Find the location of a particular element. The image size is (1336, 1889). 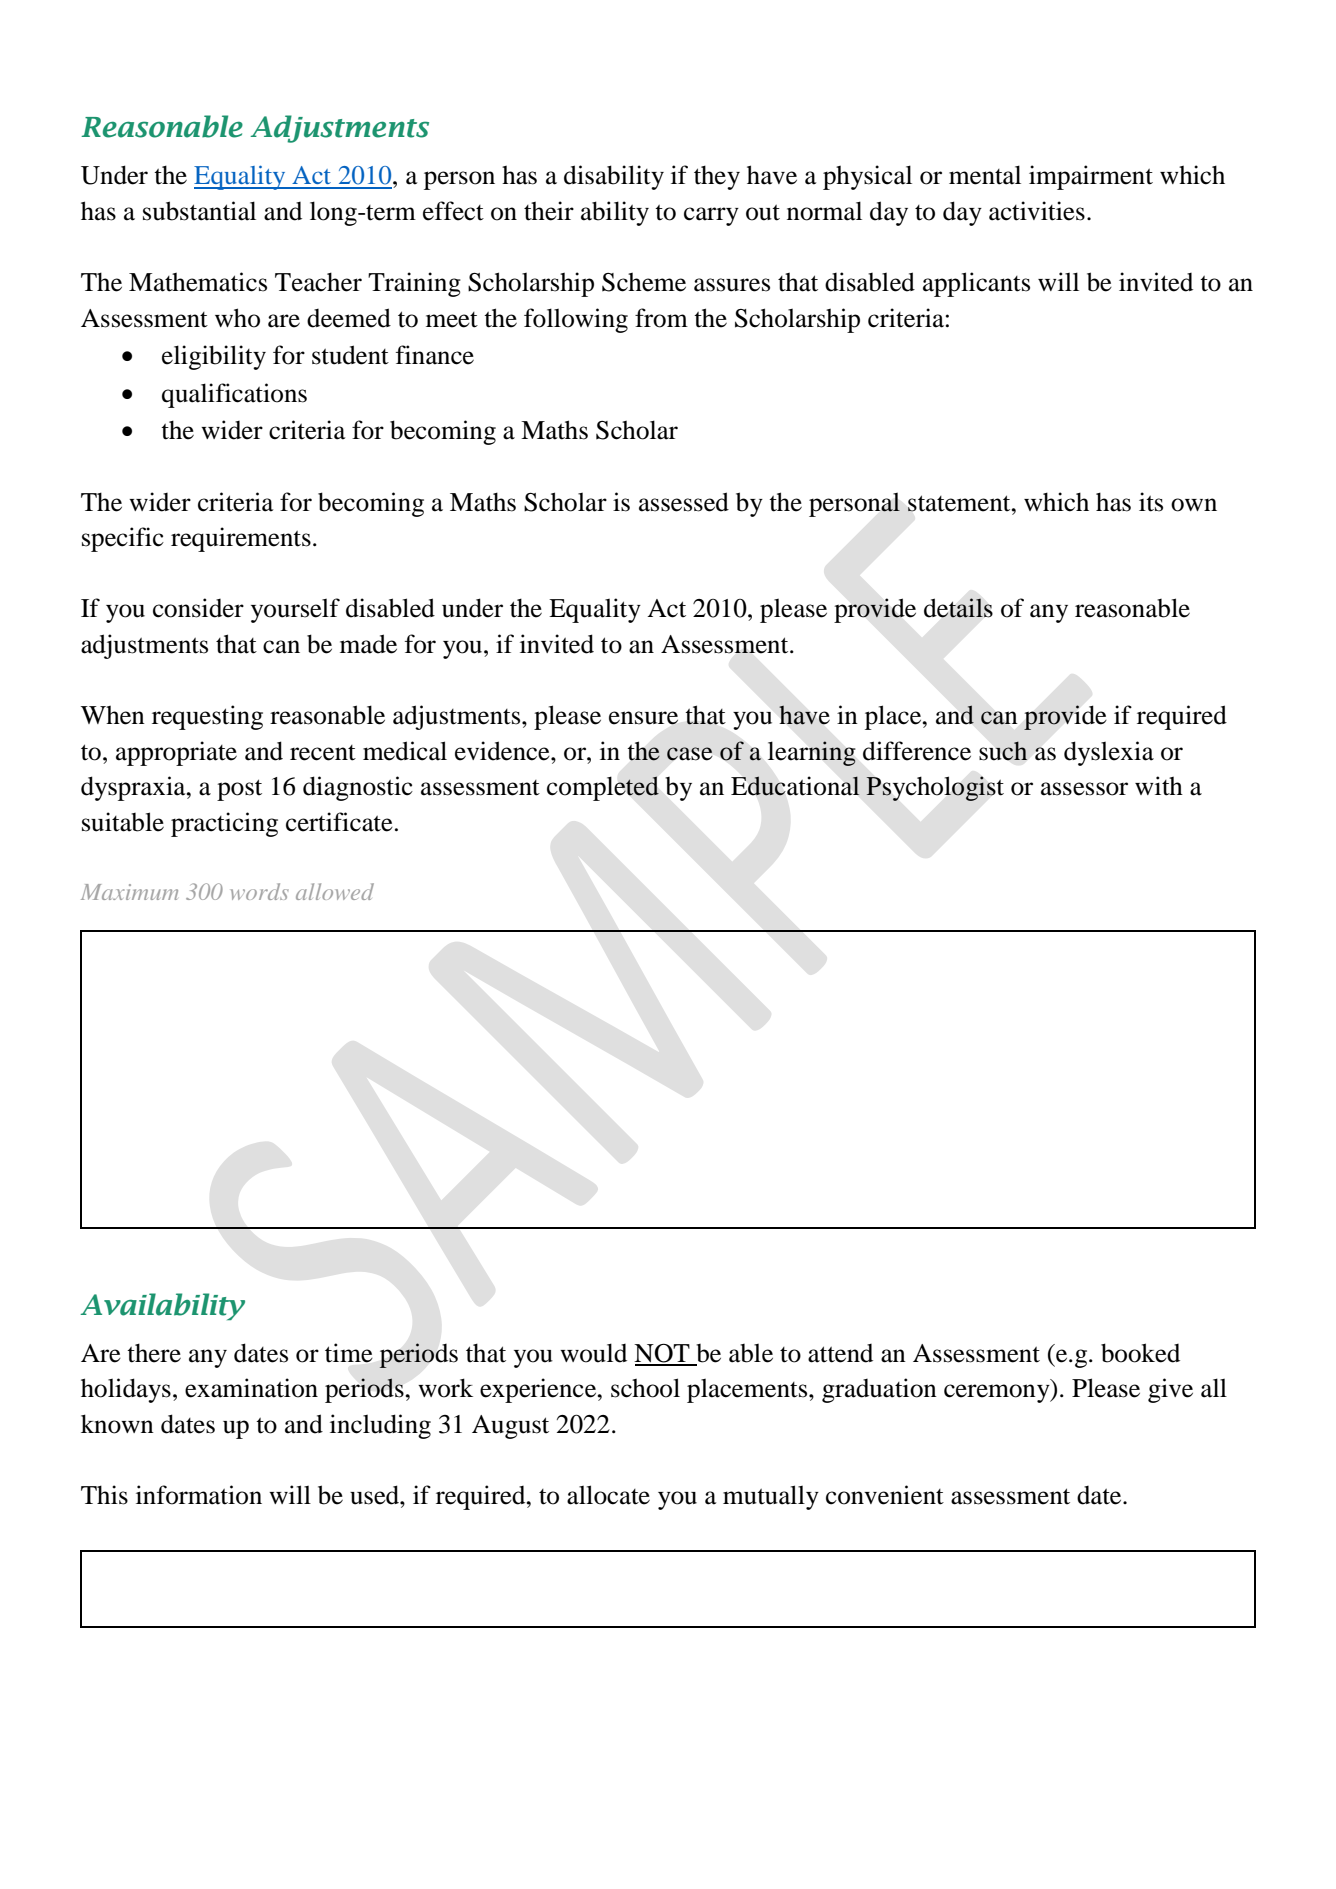

information is located at coordinates (199, 1495).
